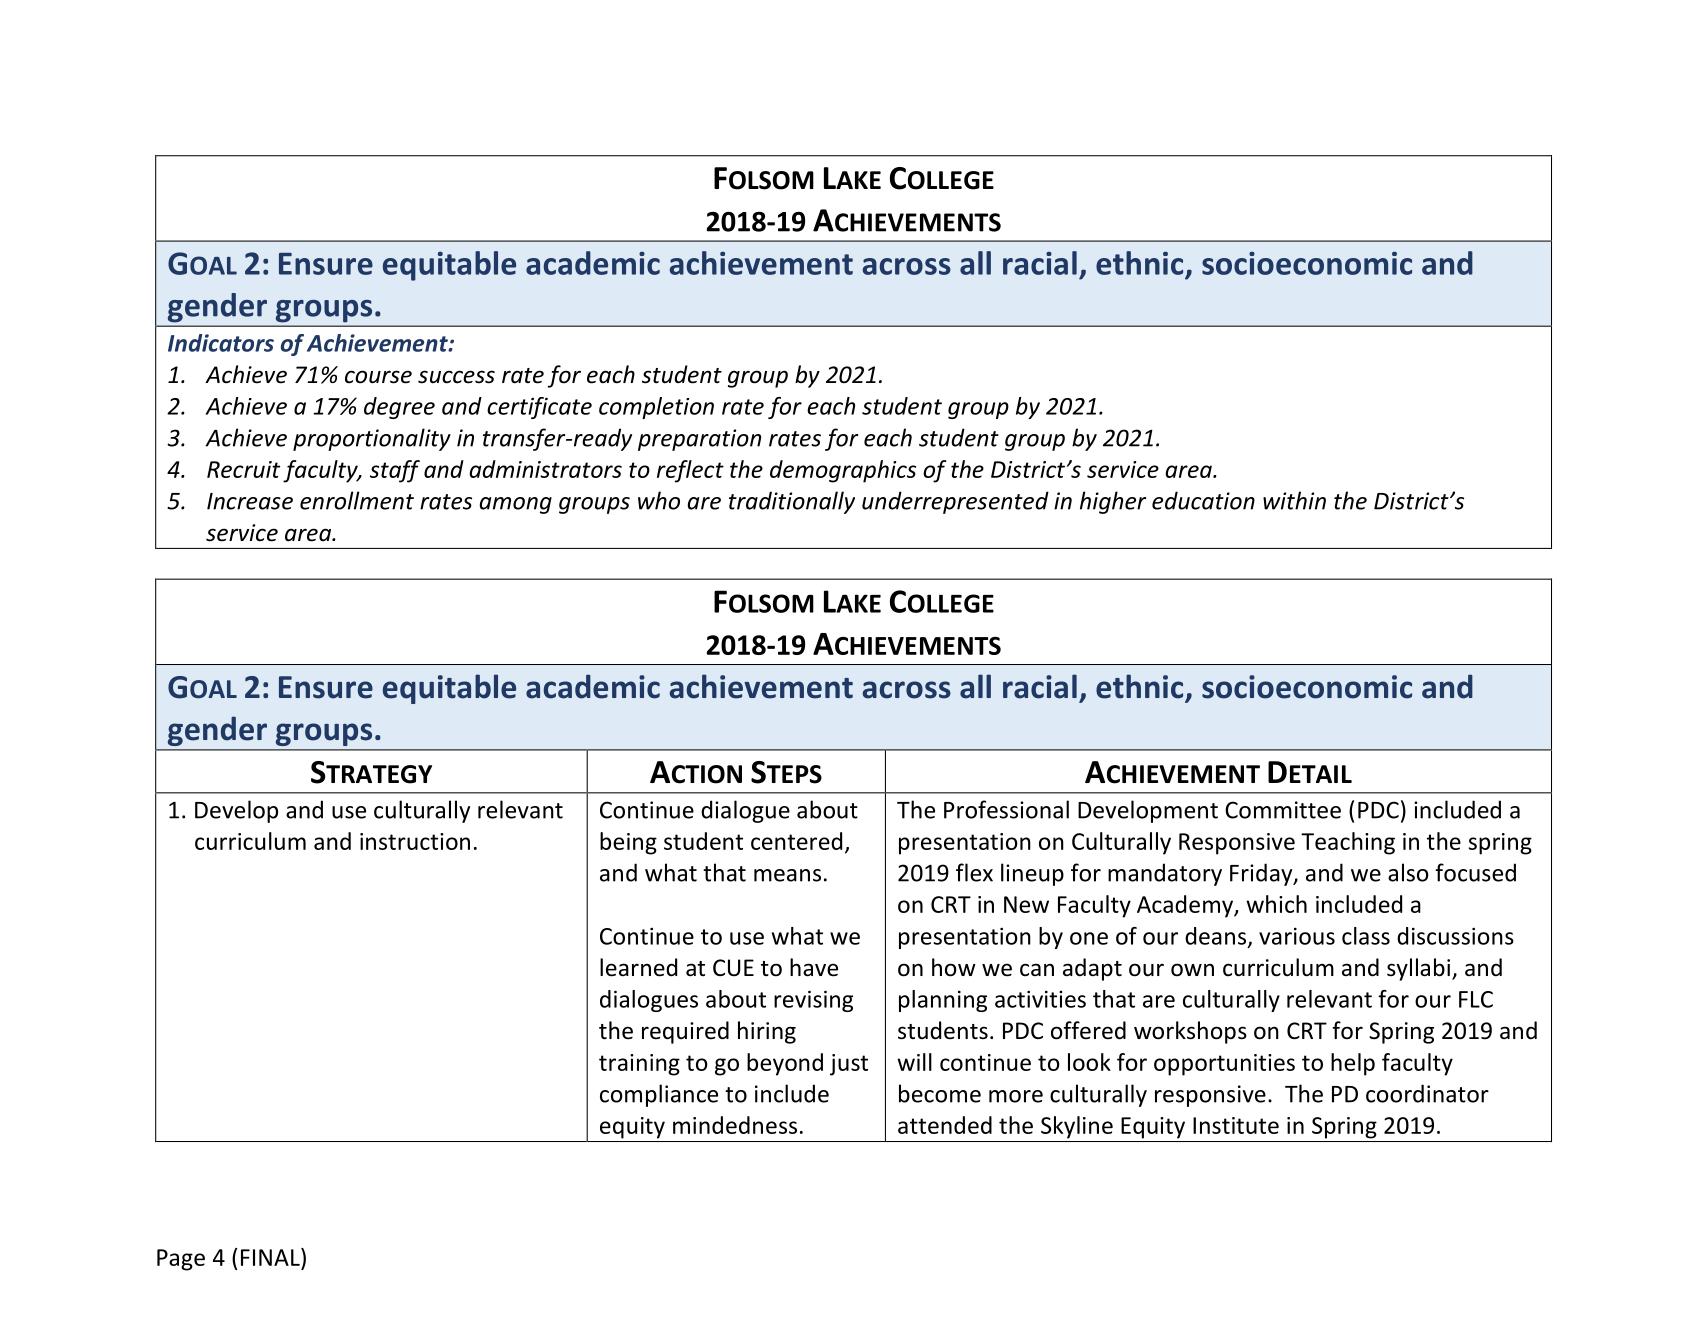  I want to click on Committee, so click(1283, 810).
